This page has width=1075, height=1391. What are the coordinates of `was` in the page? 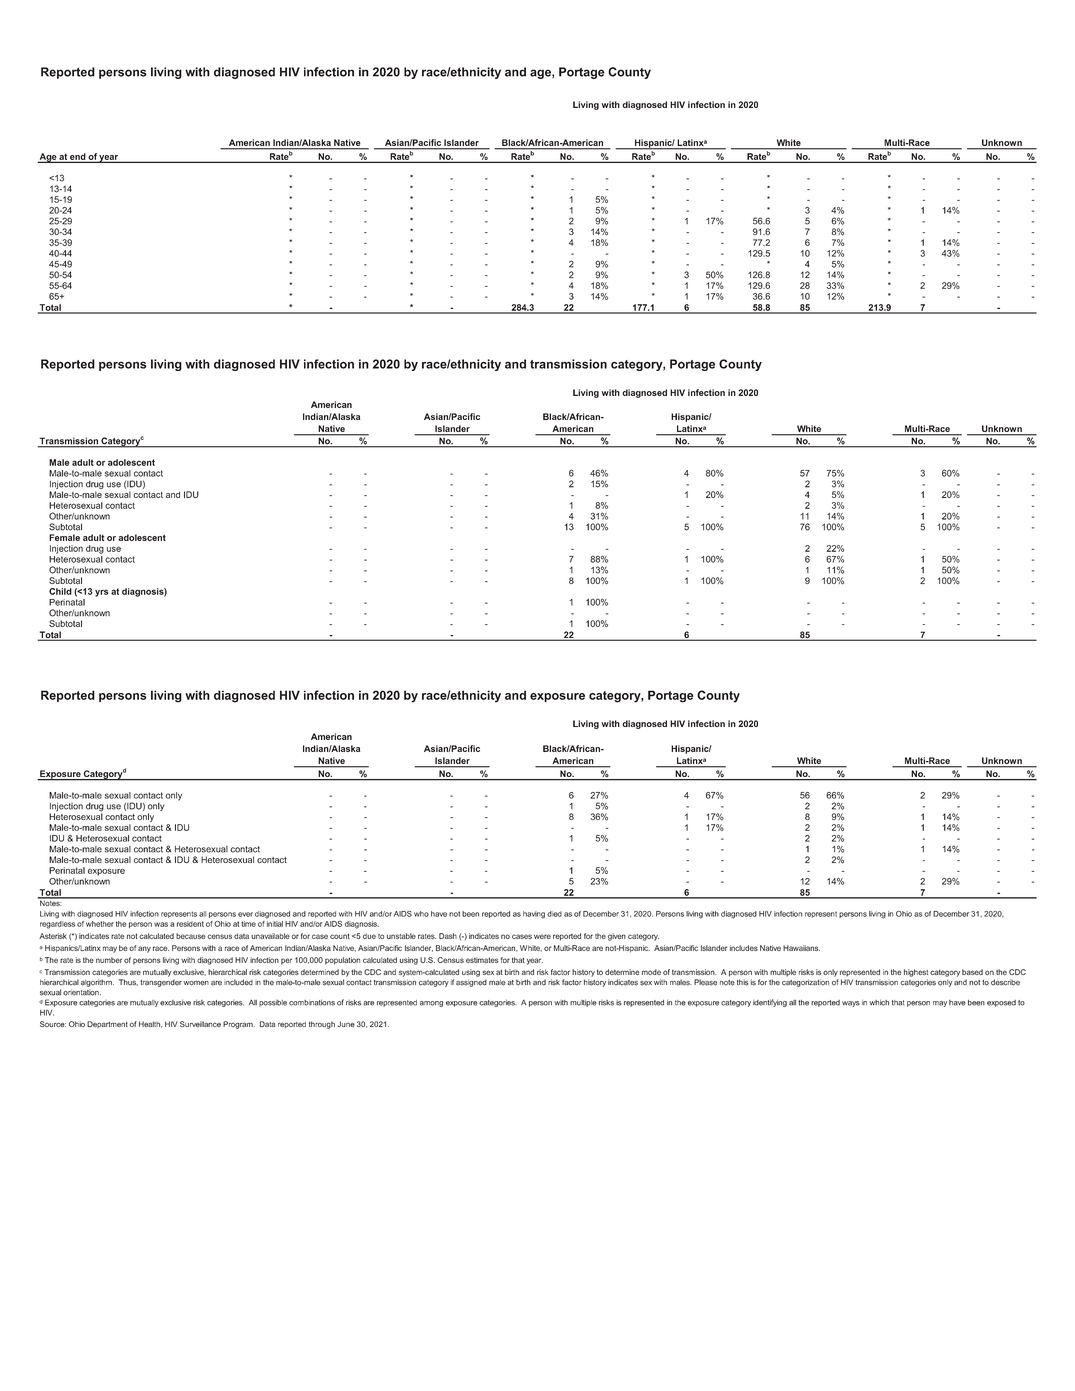 It's located at (161, 924).
